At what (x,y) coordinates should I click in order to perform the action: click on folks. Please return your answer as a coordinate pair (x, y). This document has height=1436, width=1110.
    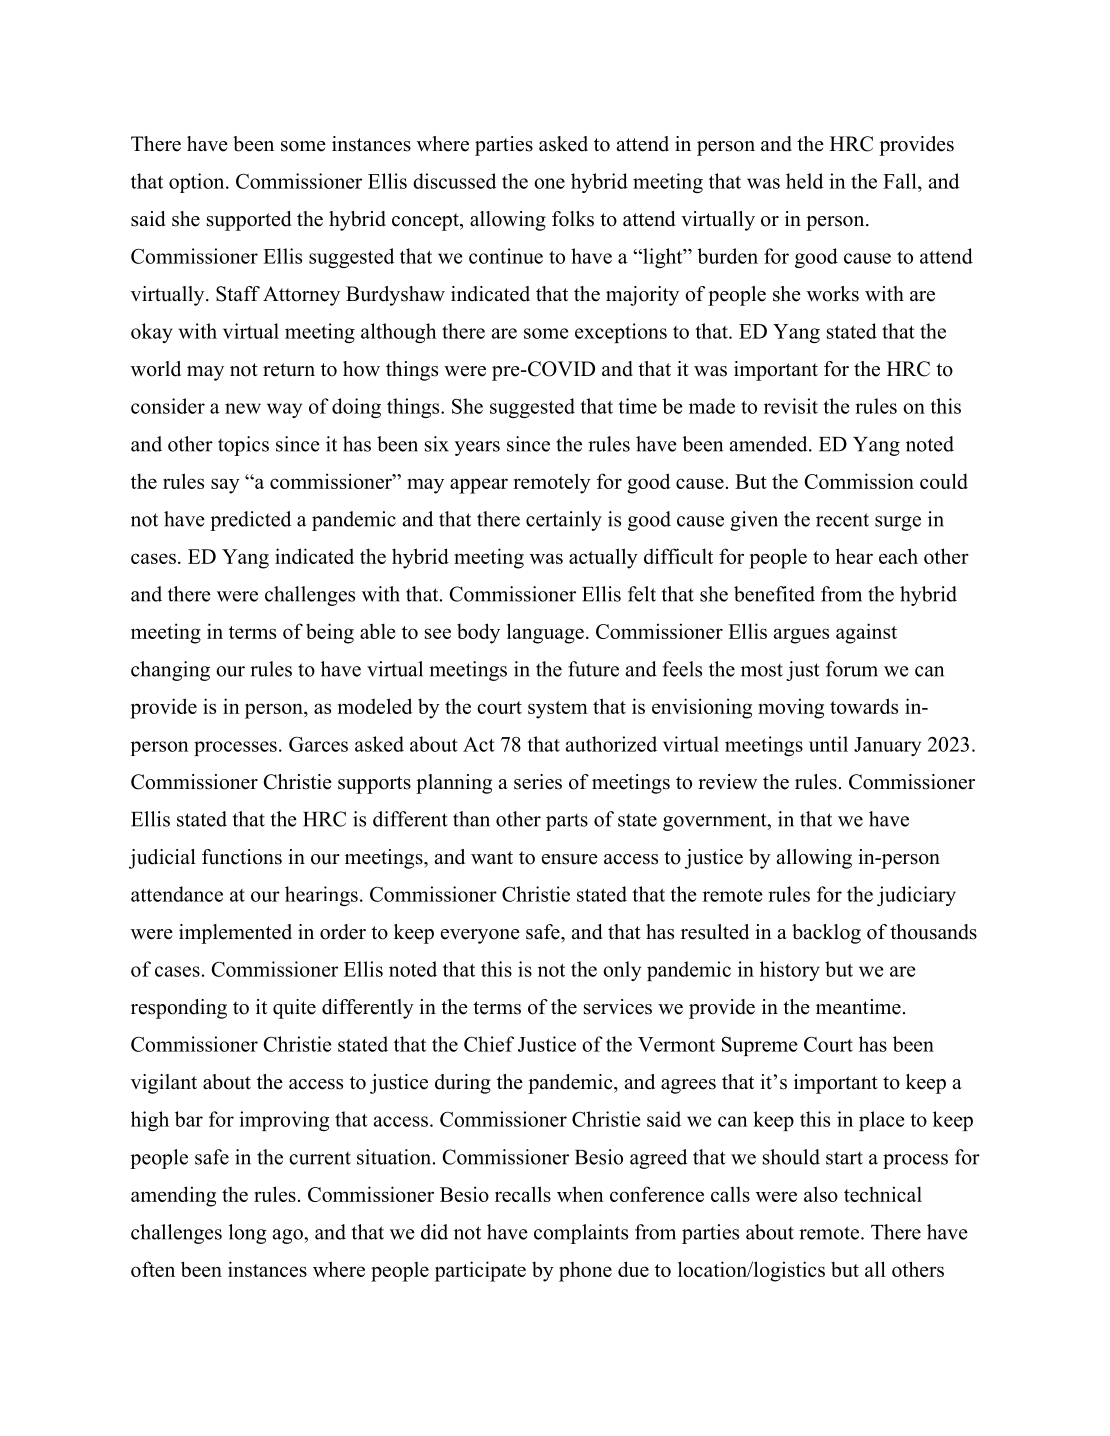
    Looking at the image, I should click on (573, 219).
